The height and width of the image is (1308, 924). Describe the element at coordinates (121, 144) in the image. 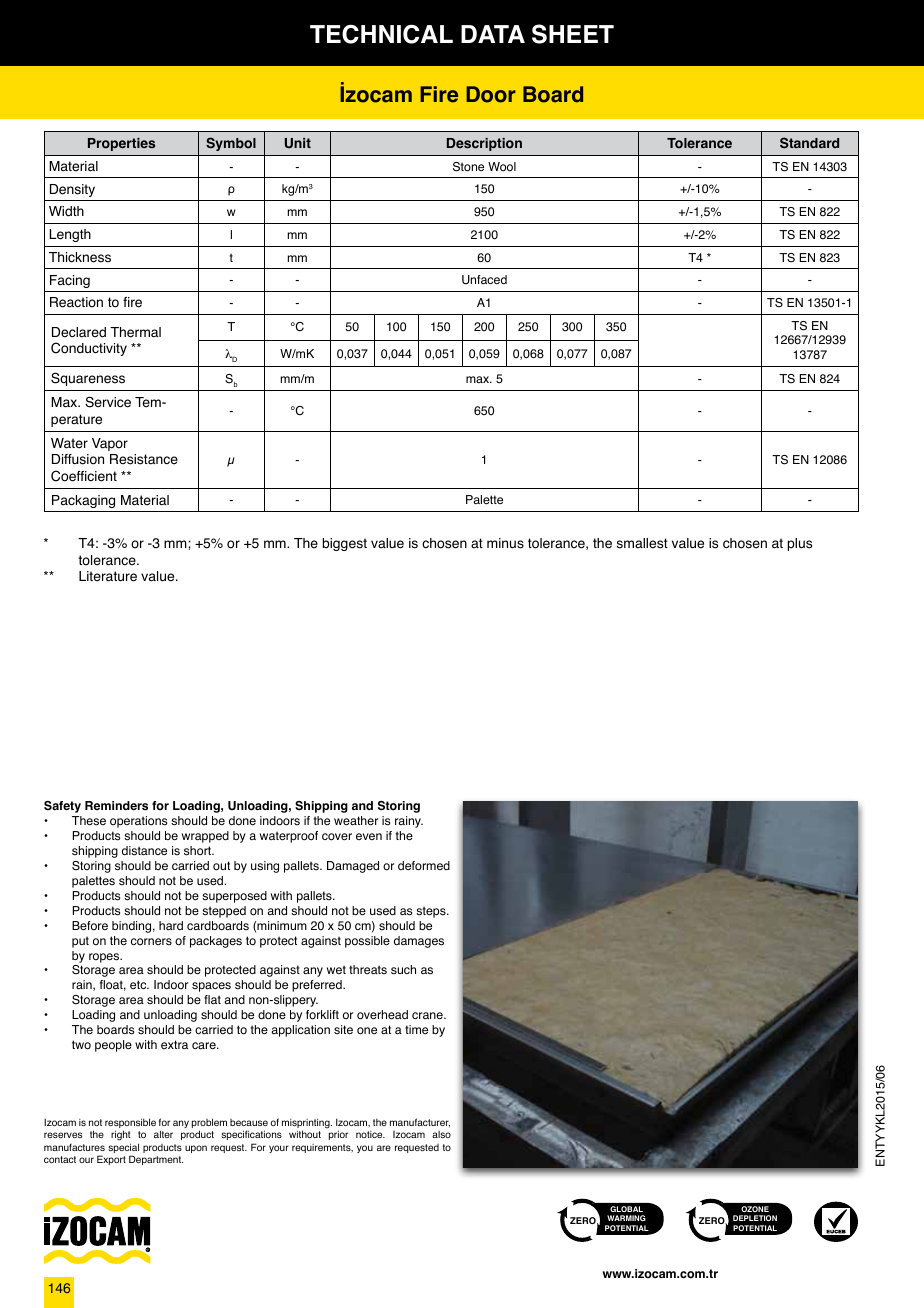

I see `Properties` at that location.
